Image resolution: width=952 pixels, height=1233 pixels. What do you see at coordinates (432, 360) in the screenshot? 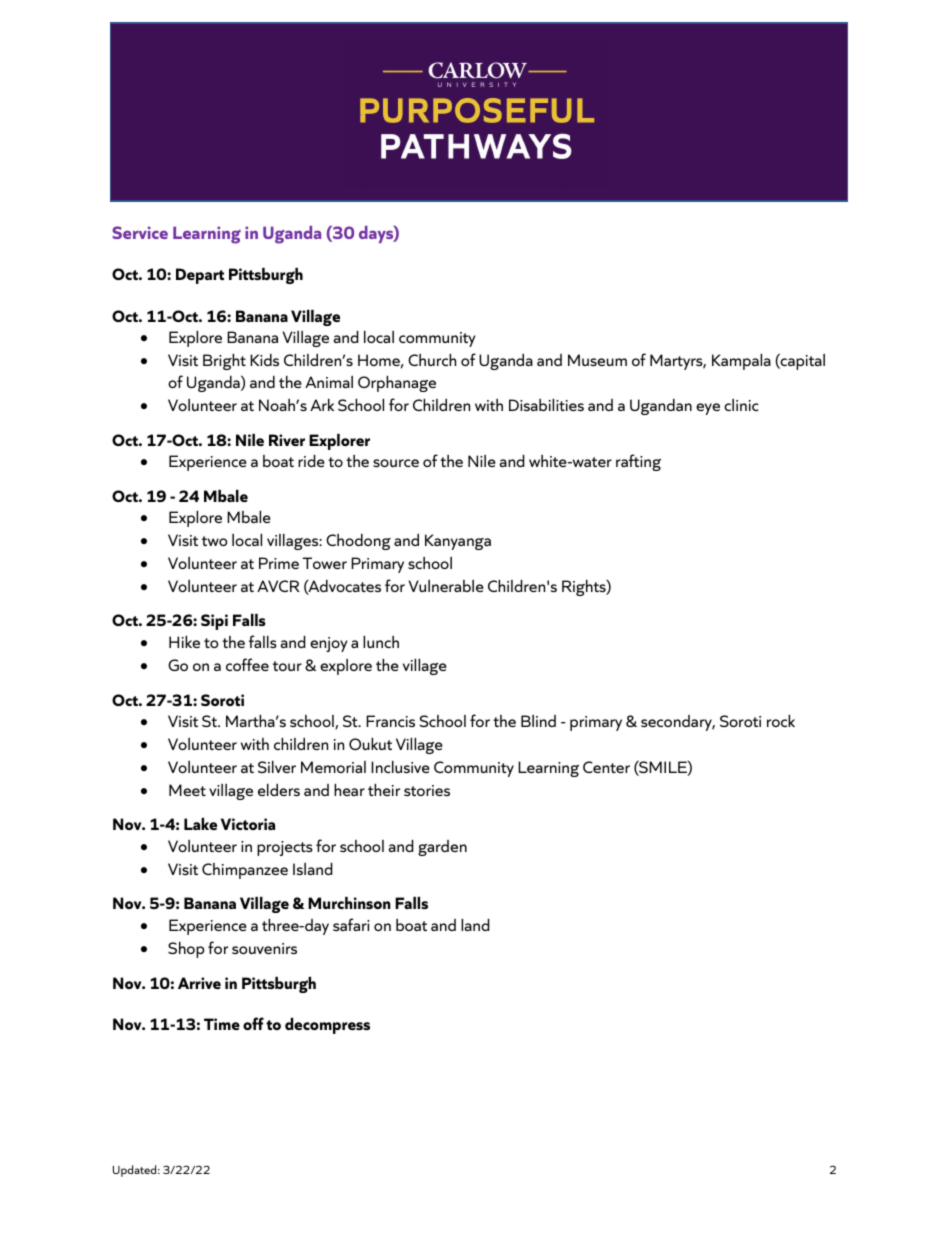
I see `Church` at bounding box center [432, 360].
